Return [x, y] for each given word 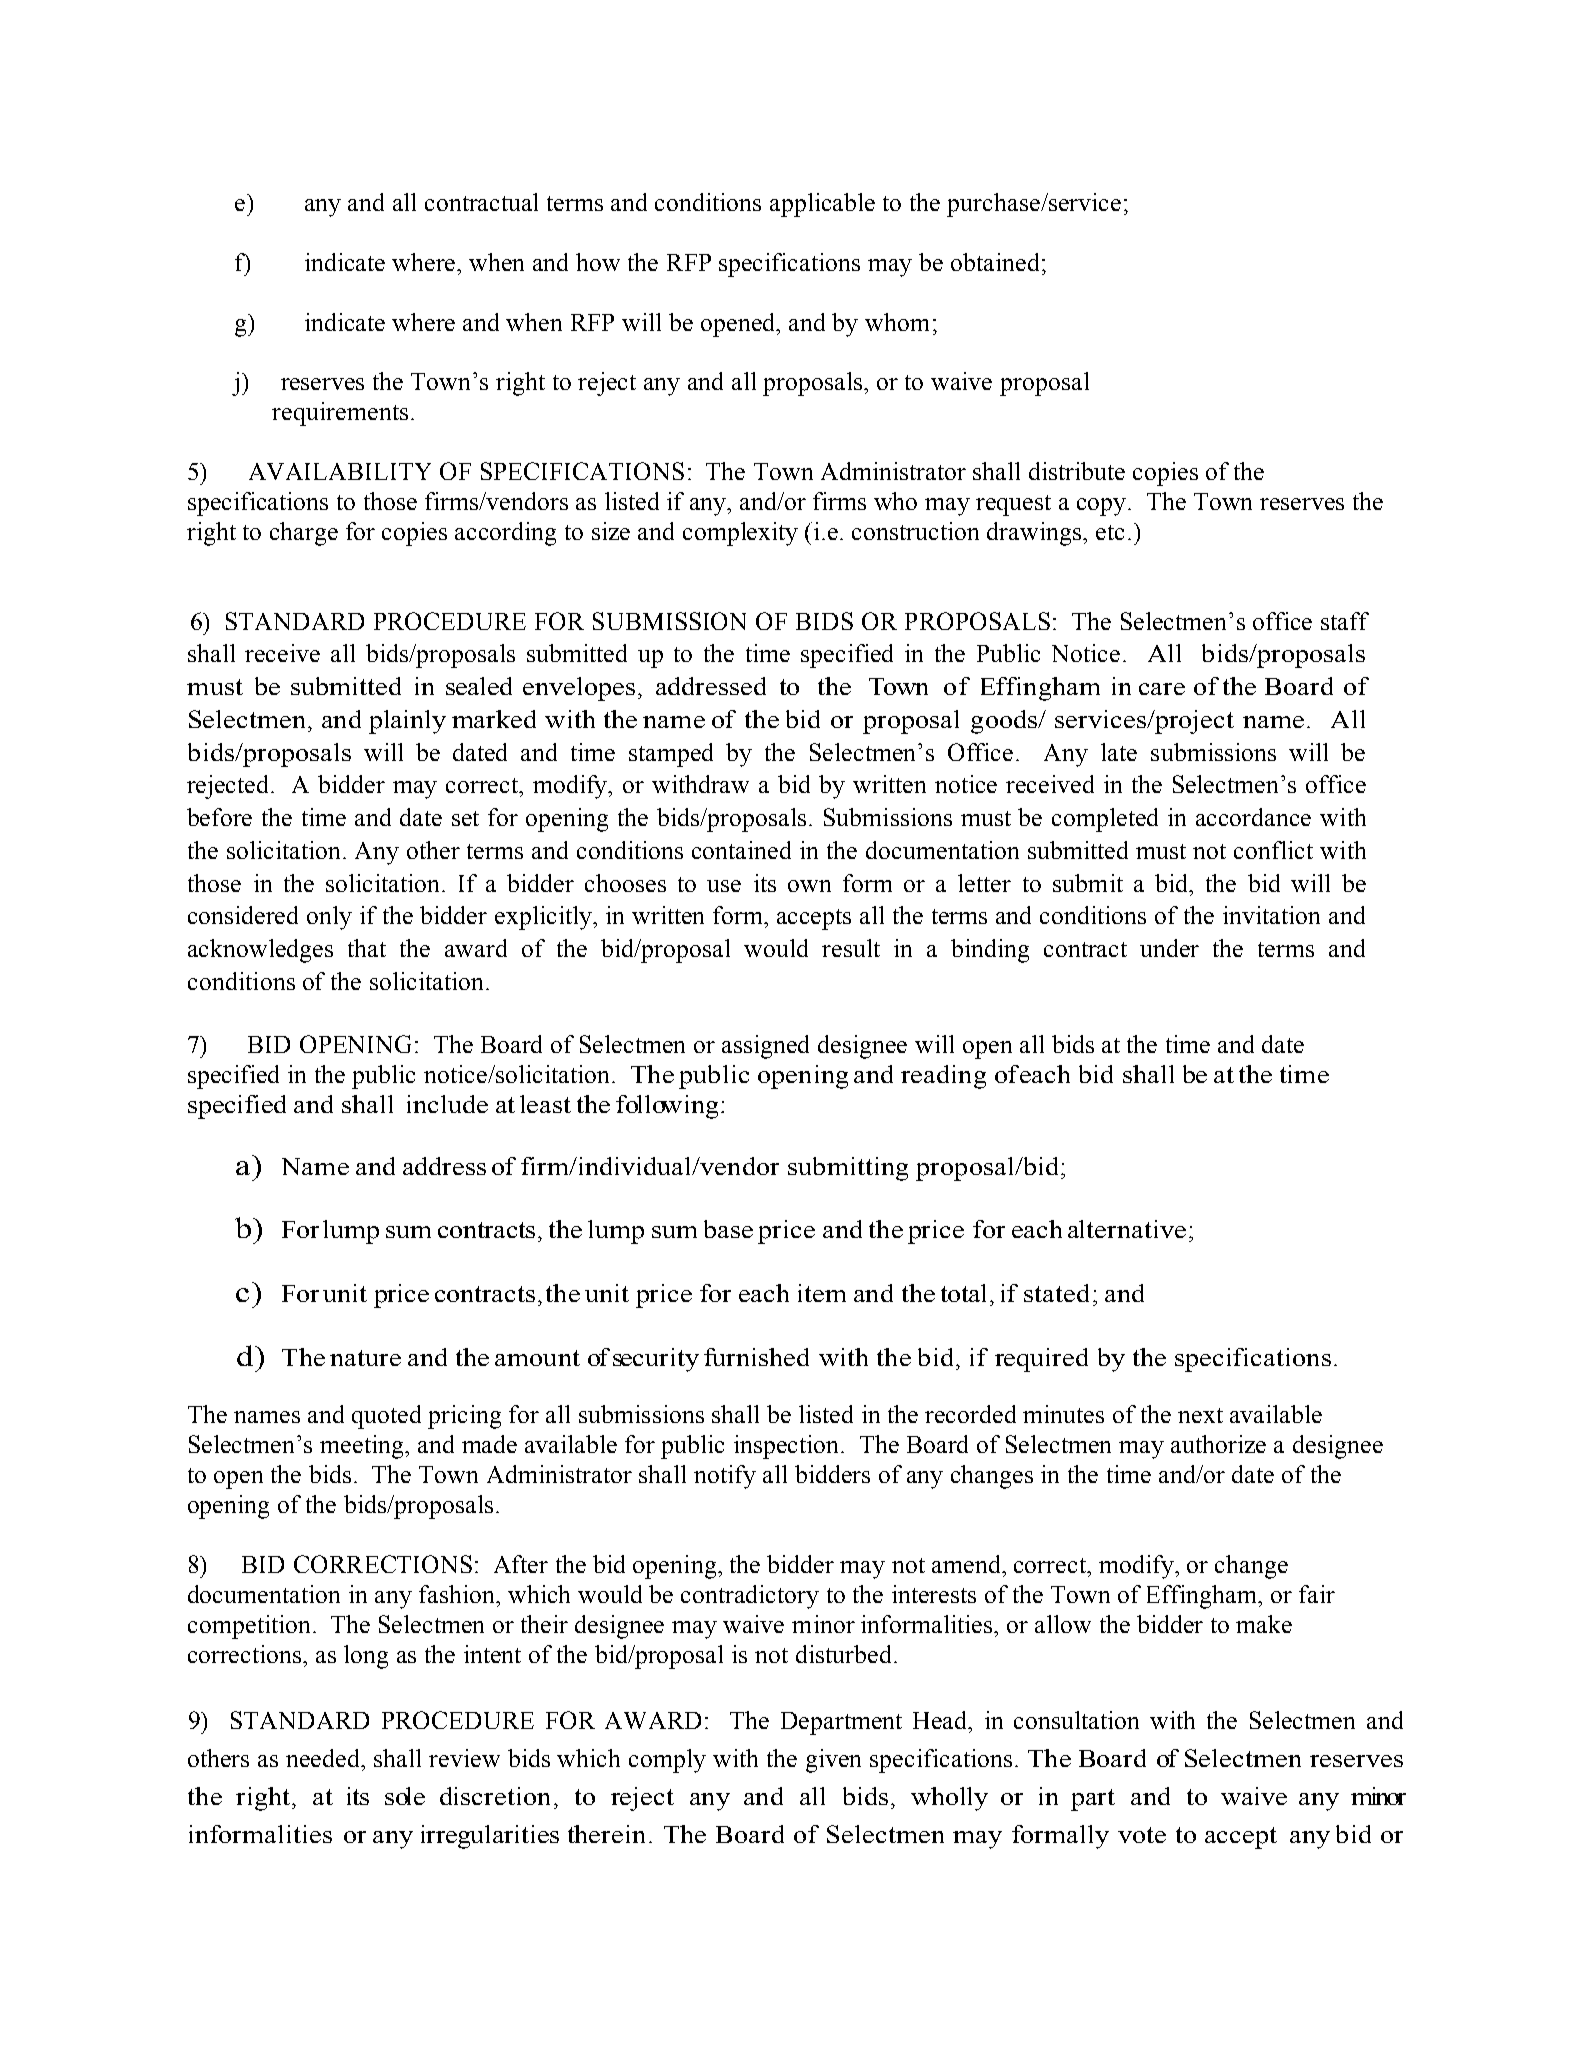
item [822, 1293]
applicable [822, 205]
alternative [1127, 1229]
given [833, 1761]
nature [365, 1358]
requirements [340, 414]
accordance [1253, 817]
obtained [995, 262]
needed [324, 1758]
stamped [671, 755]
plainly [407, 722]
